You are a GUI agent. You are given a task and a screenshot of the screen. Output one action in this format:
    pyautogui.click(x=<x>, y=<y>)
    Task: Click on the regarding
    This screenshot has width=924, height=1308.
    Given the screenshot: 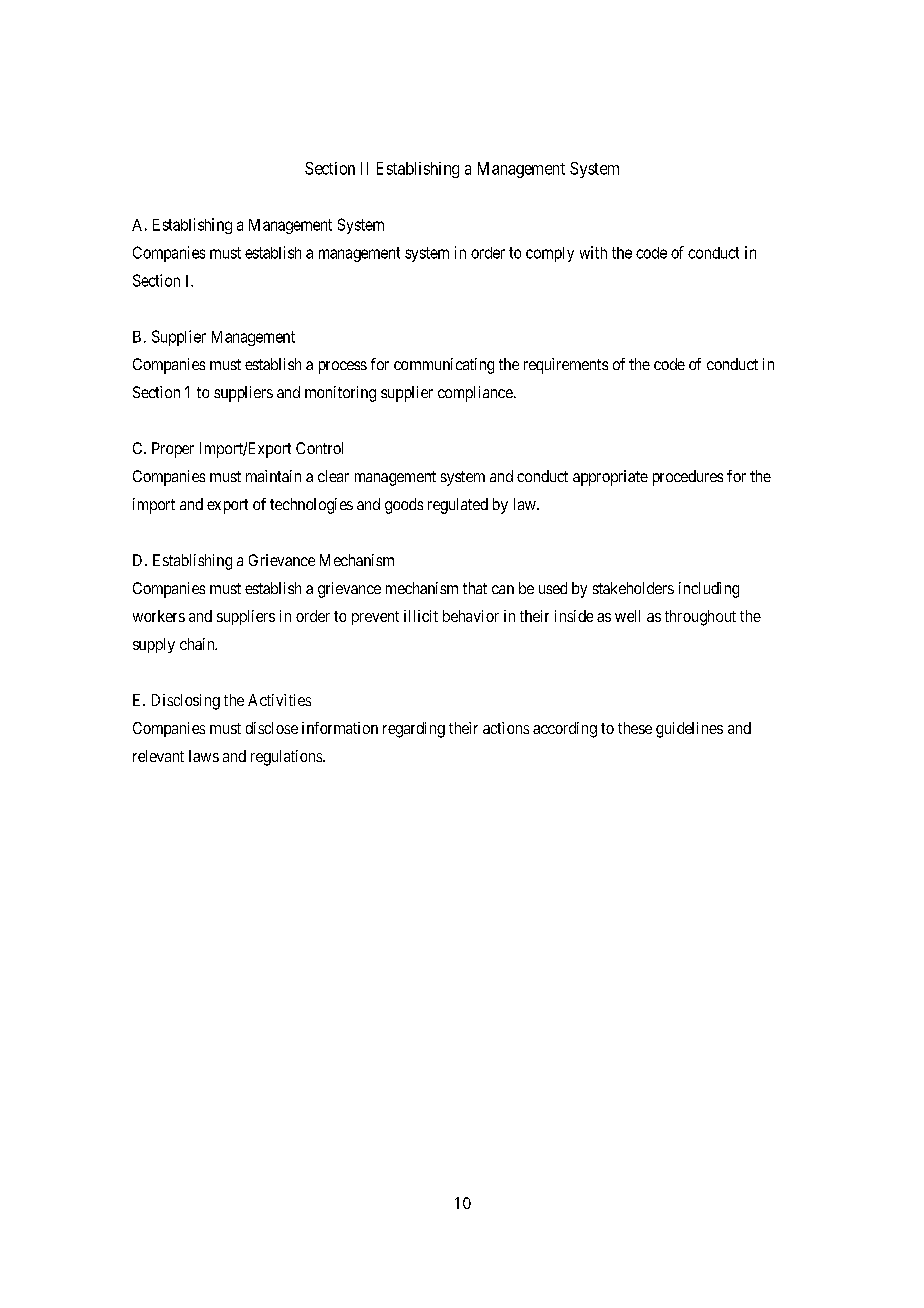 What is the action you would take?
    pyautogui.click(x=414, y=730)
